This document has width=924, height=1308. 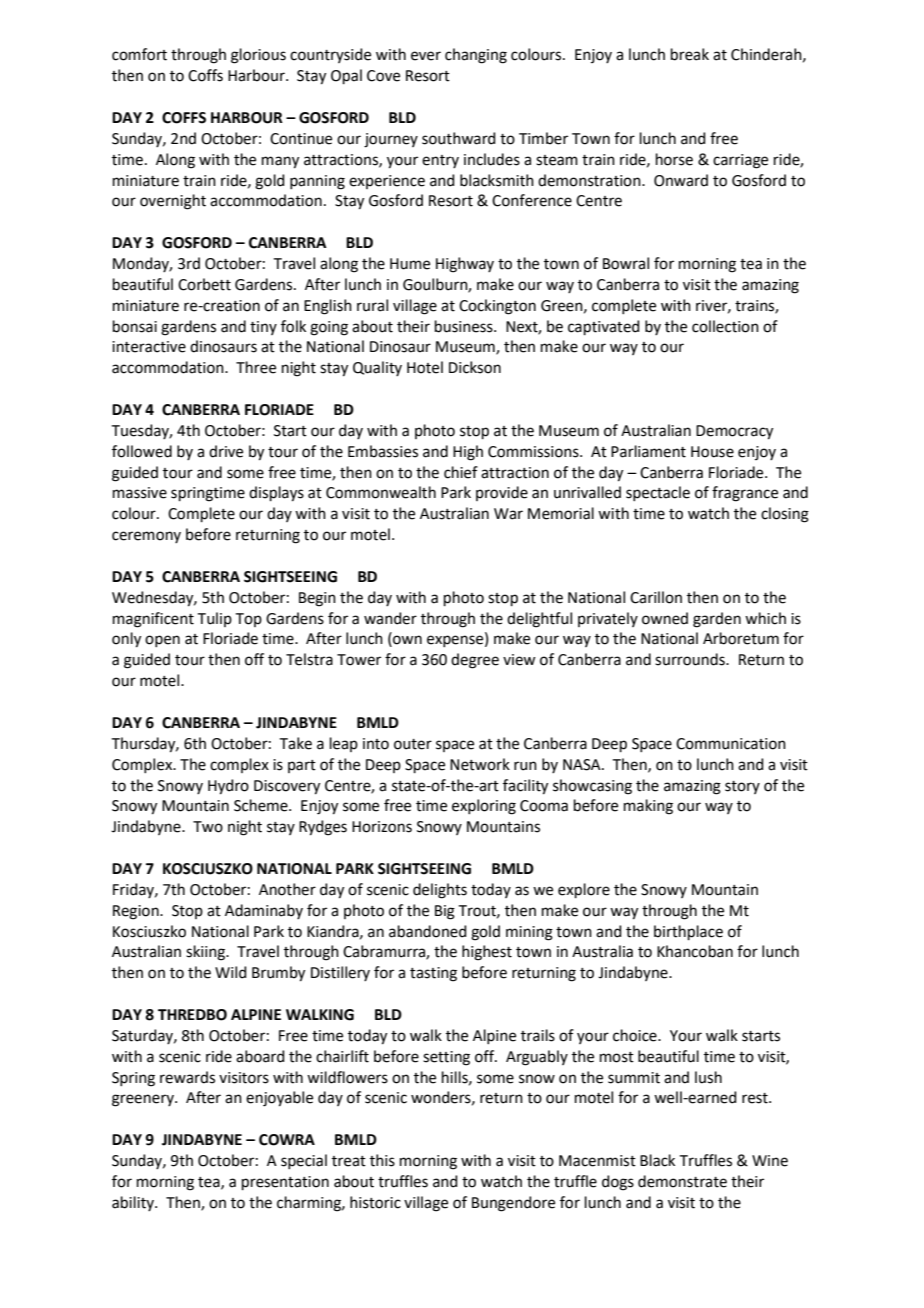 What do you see at coordinates (162, 641) in the document?
I see `open` at bounding box center [162, 641].
